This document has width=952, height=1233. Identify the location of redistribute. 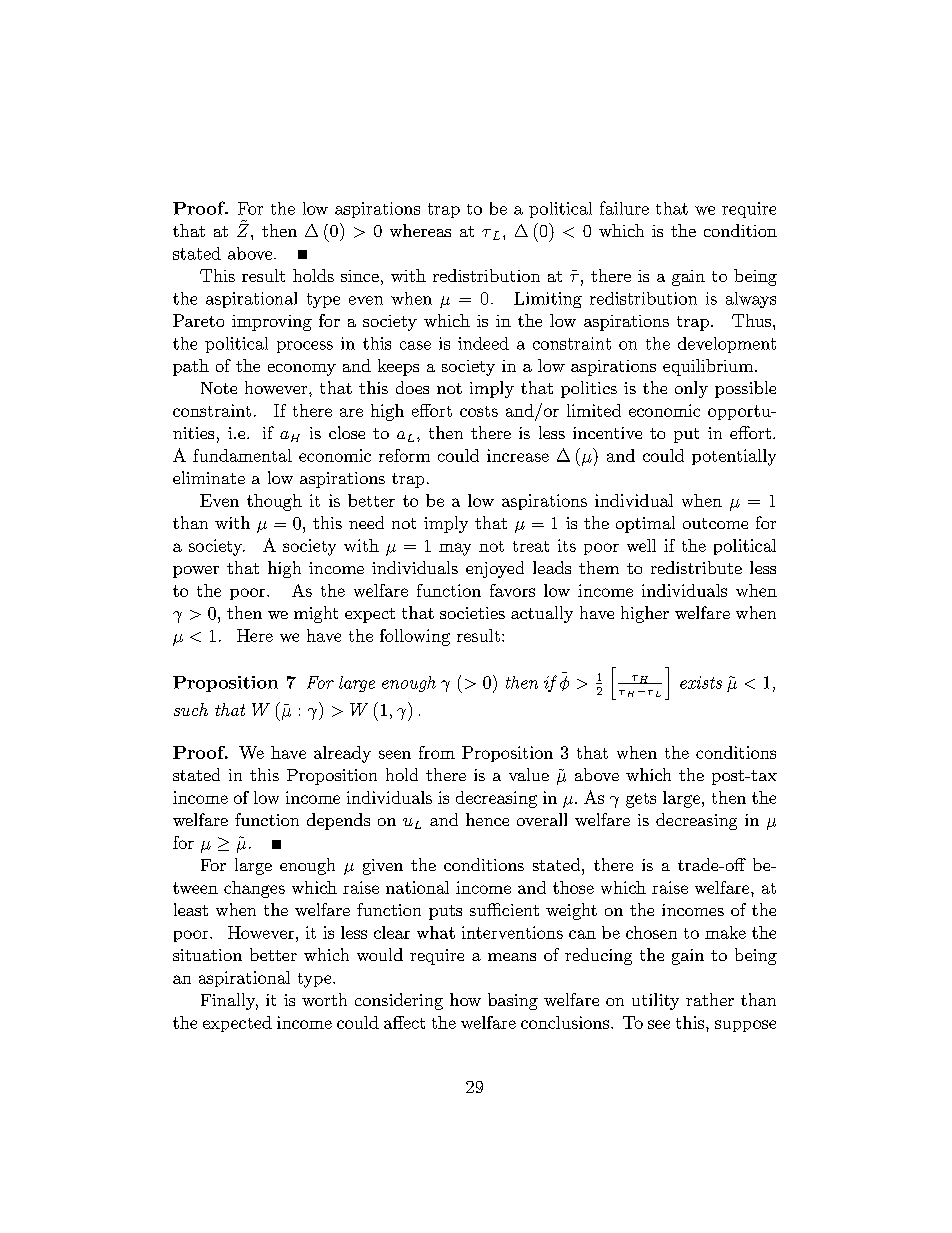
(696, 567).
